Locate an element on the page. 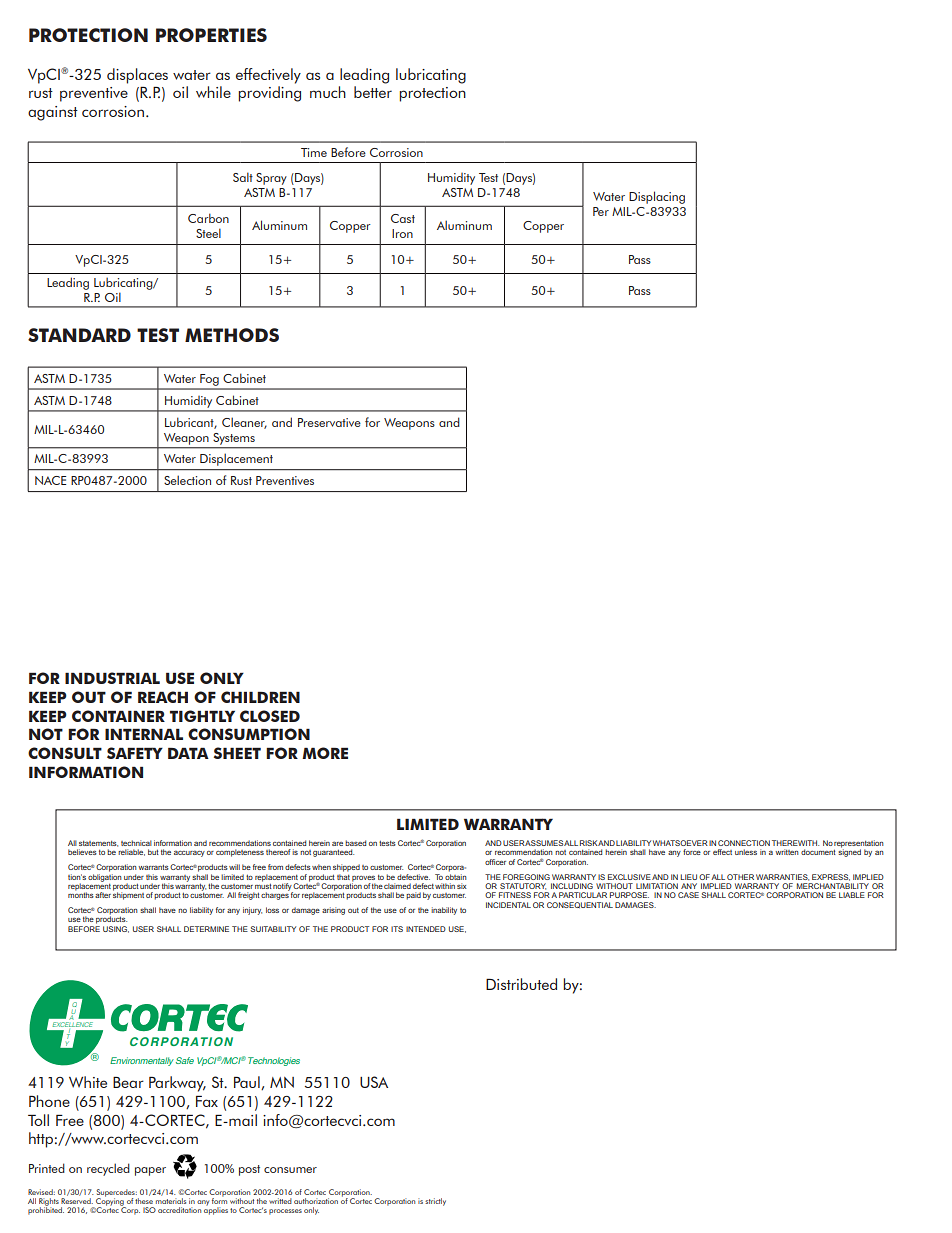 Image resolution: width=952 pixels, height=1233 pixels. better is located at coordinates (373, 92).
